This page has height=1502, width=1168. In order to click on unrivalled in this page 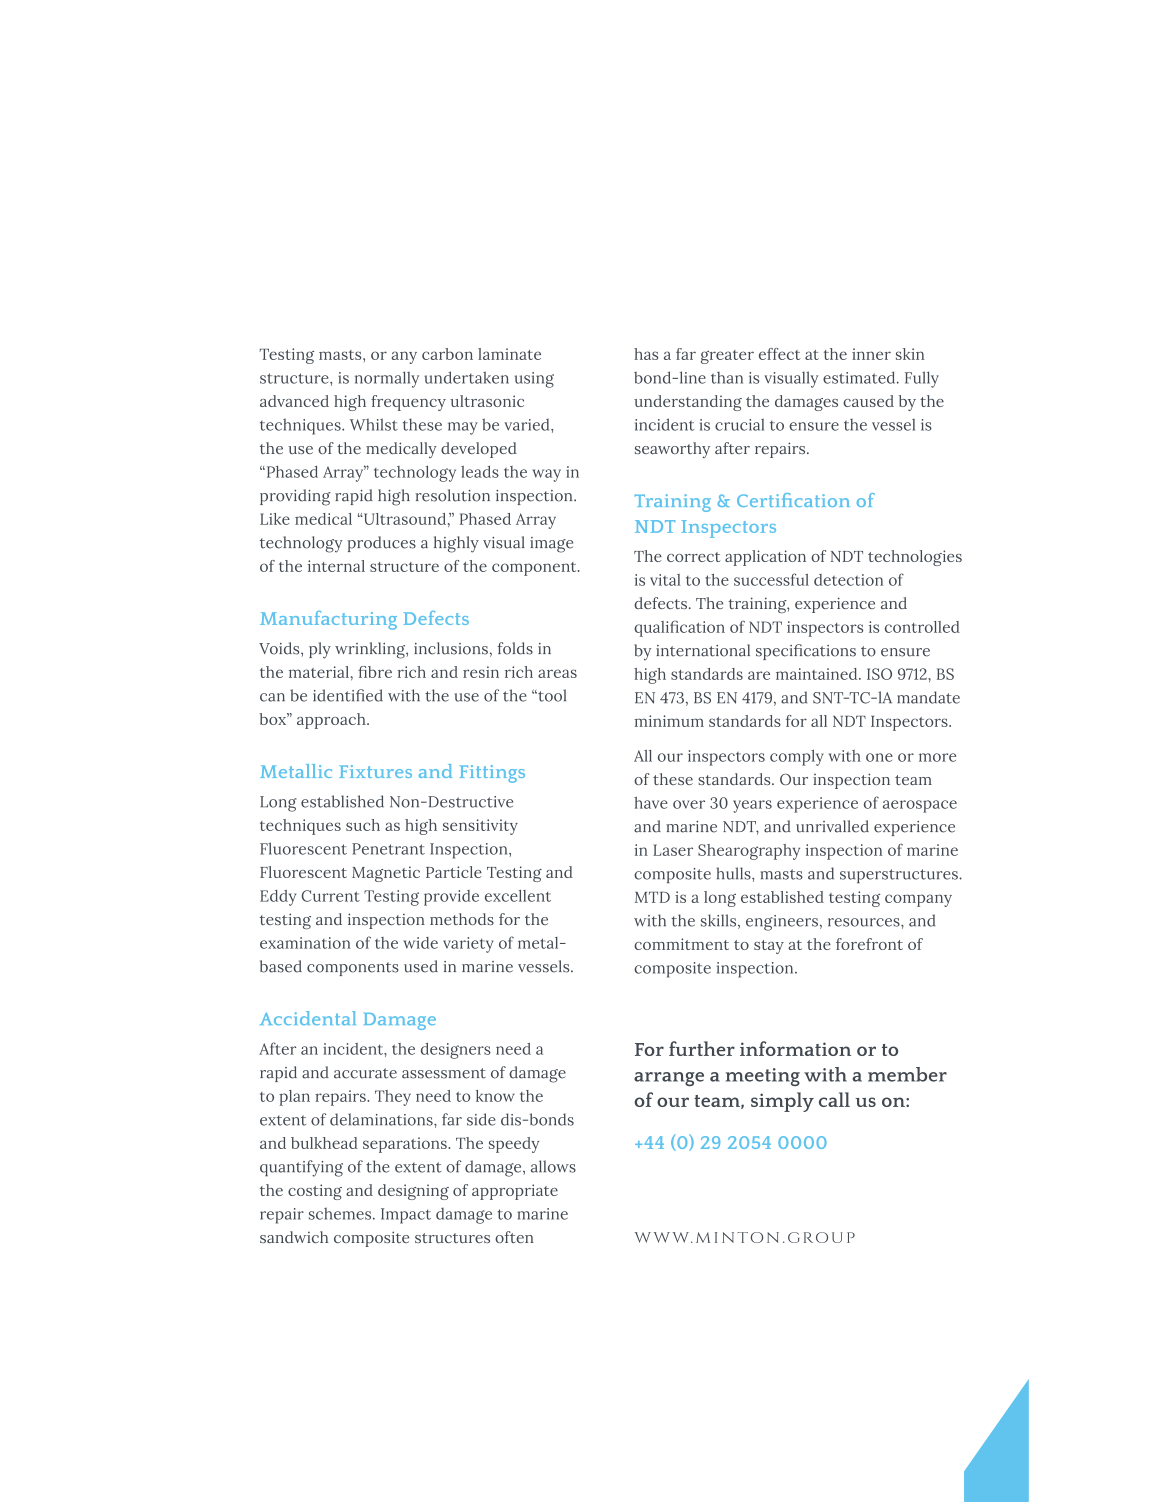, I will do `click(832, 826)`.
